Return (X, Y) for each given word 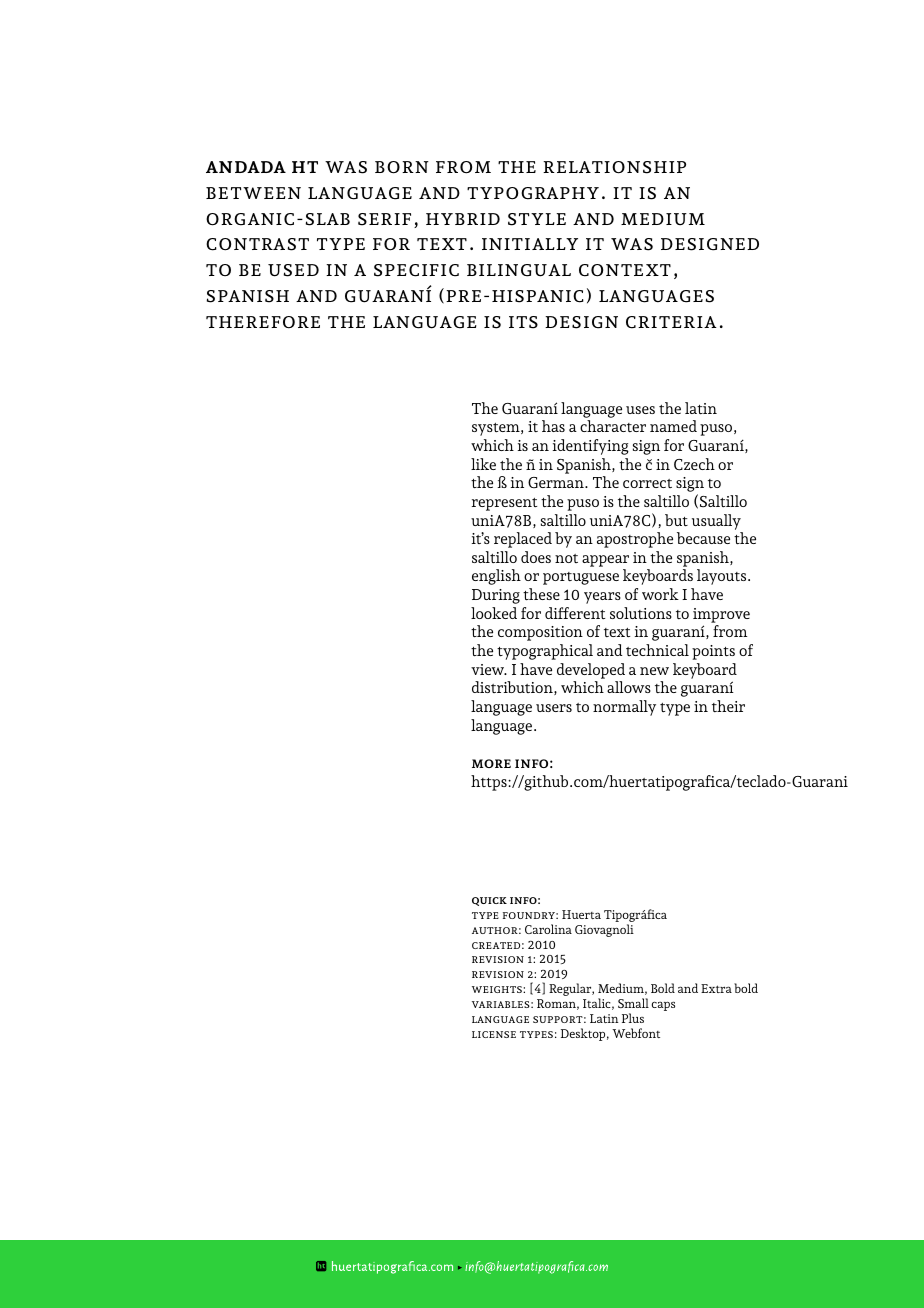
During (496, 596)
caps (663, 1006)
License (494, 1034)
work (660, 594)
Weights (498, 989)
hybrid (463, 219)
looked (494, 613)
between (253, 193)
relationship (614, 167)
